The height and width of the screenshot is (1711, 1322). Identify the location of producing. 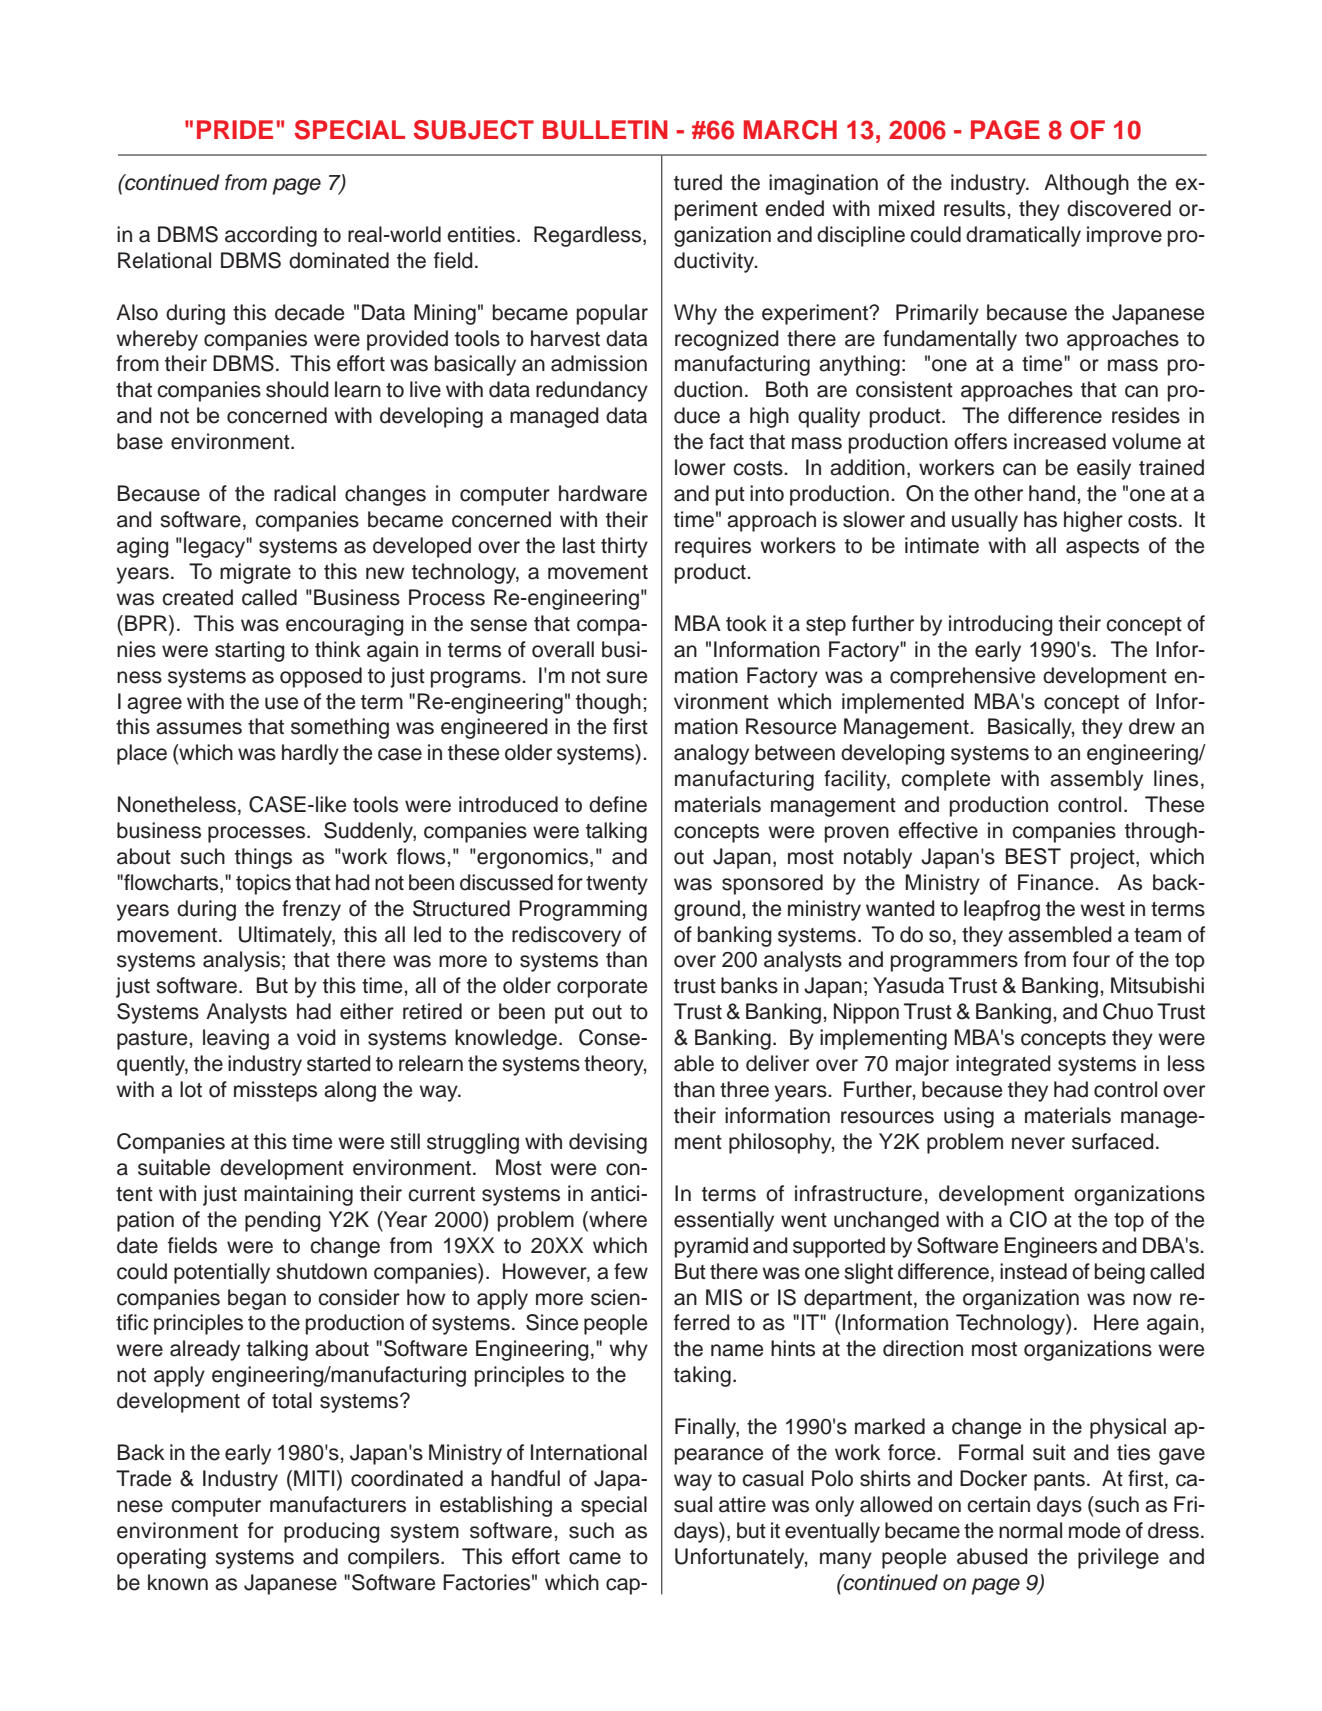
(332, 1532).
